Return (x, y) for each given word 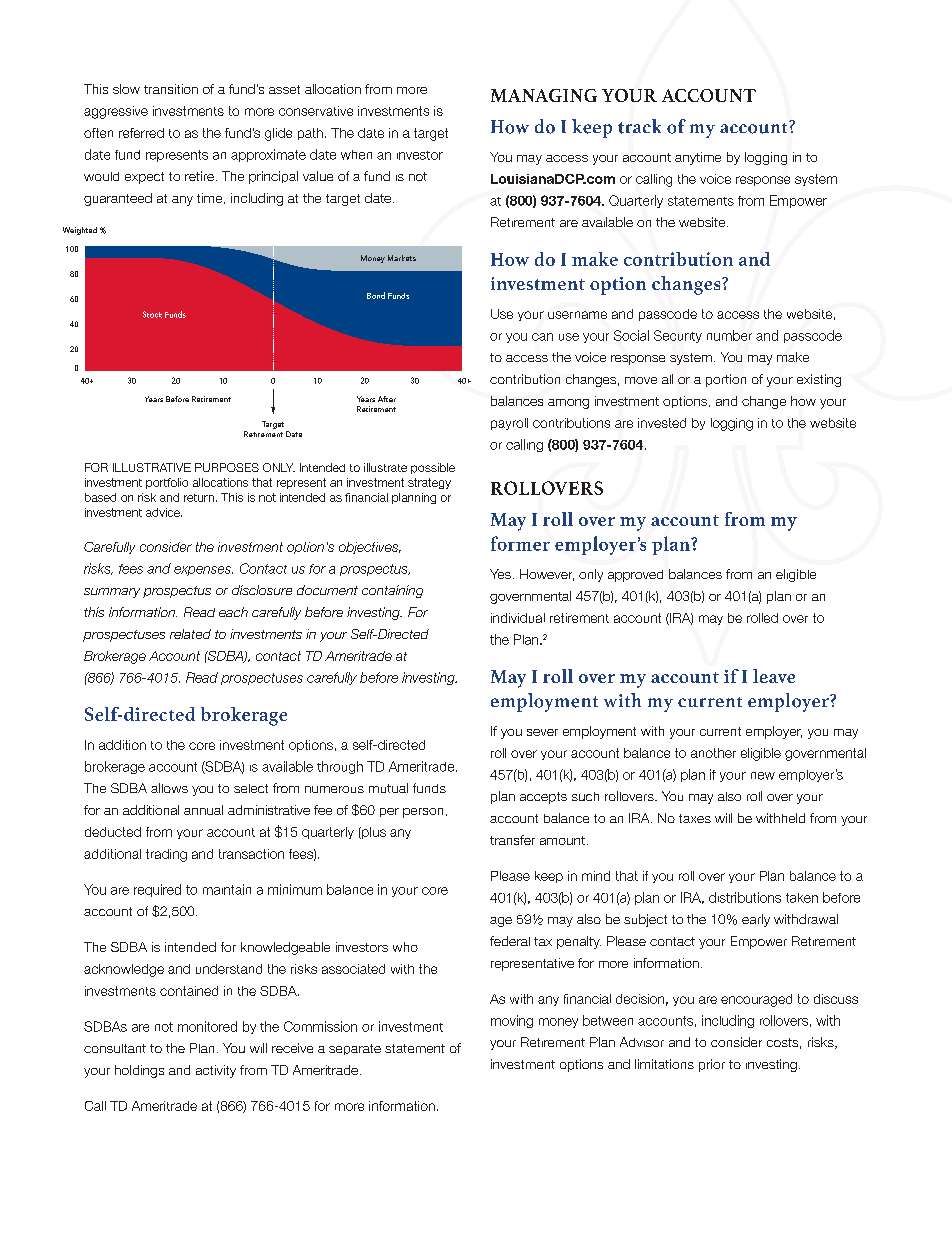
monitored (207, 1026)
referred (141, 133)
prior (712, 1065)
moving (512, 1021)
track (639, 126)
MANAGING (544, 95)
